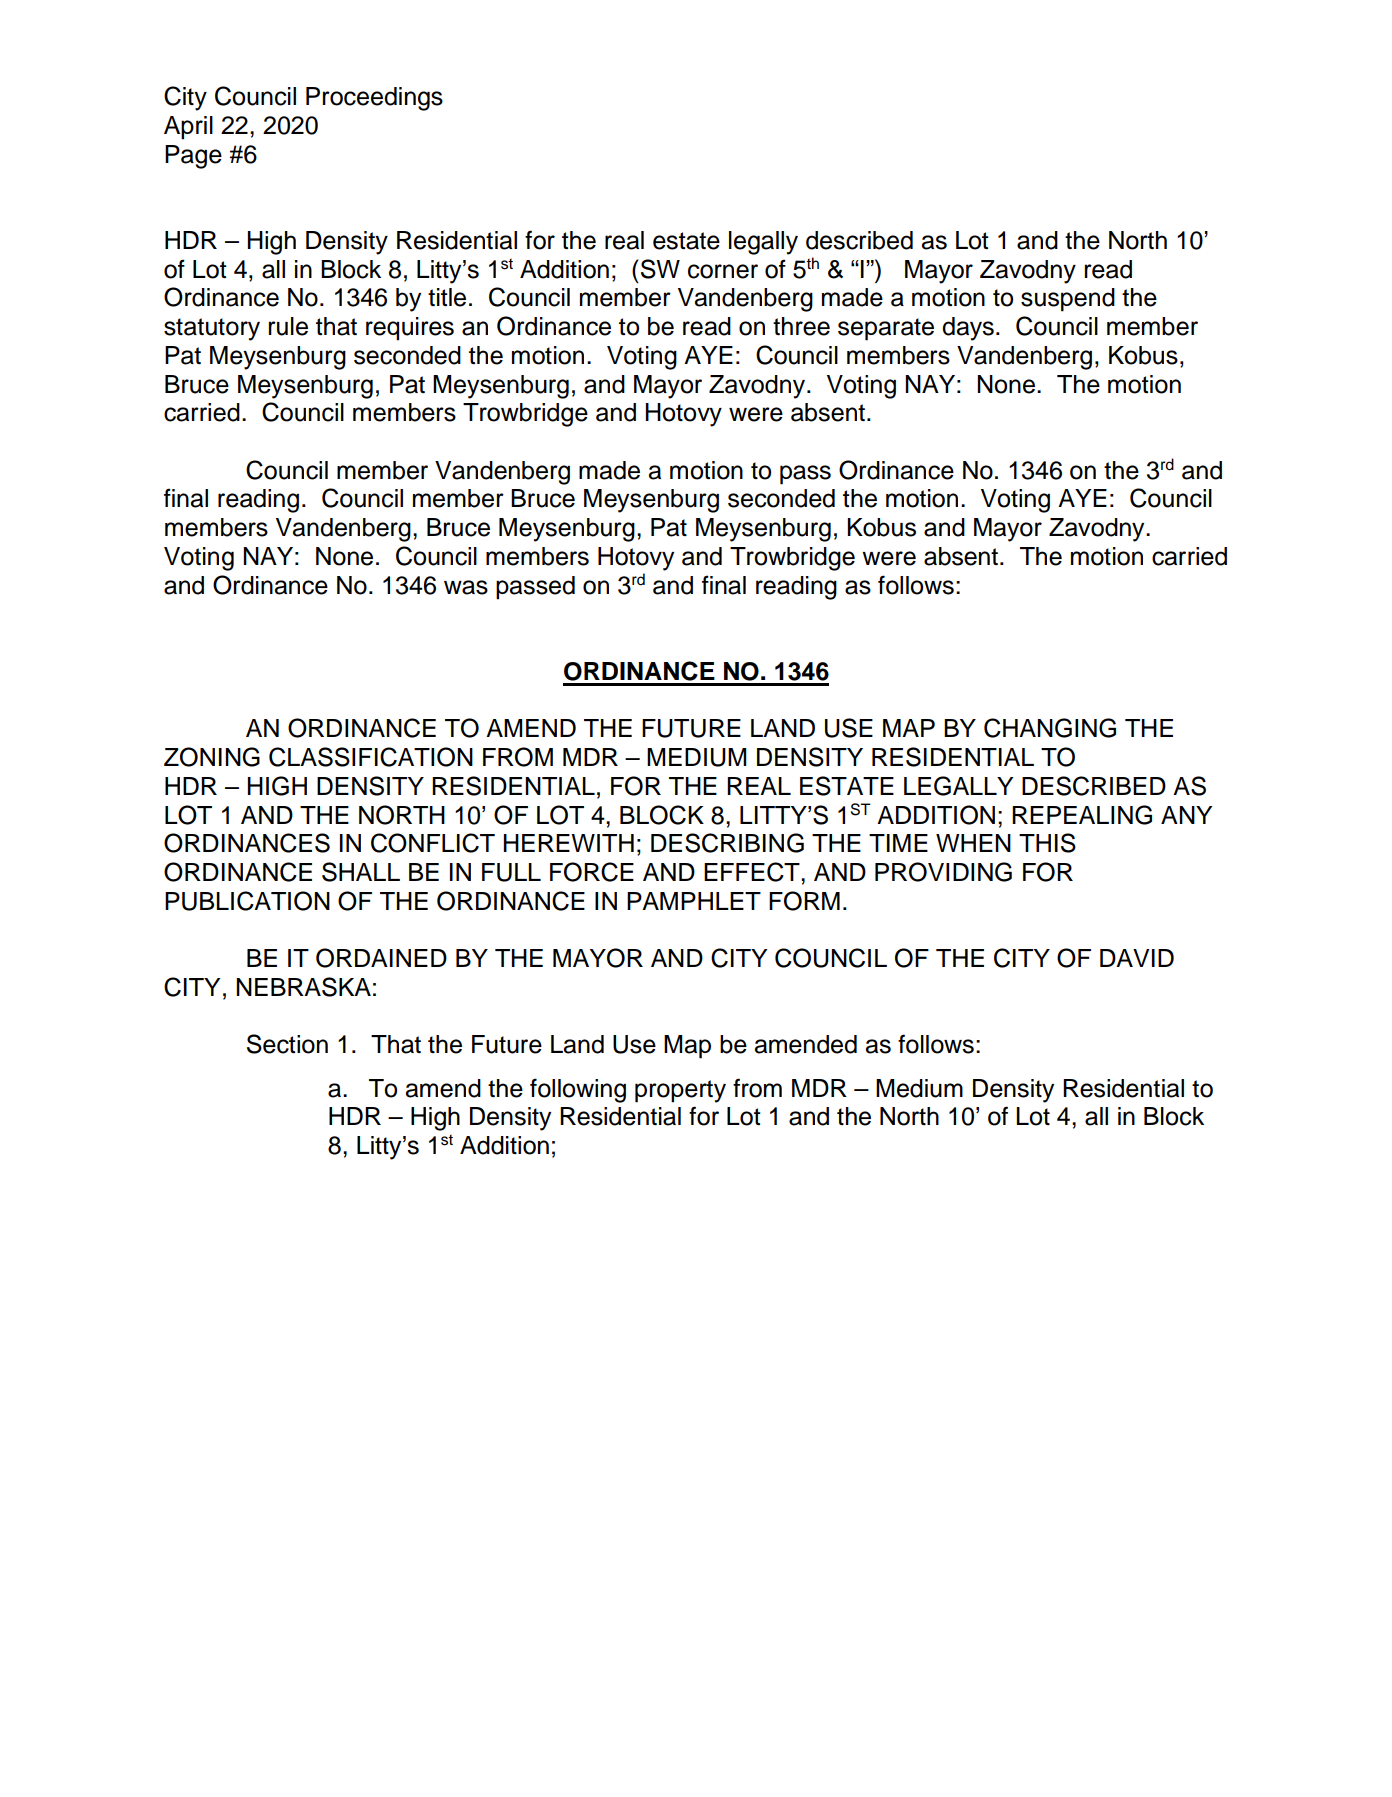  I want to click on DESCRIBING, so click(727, 843).
